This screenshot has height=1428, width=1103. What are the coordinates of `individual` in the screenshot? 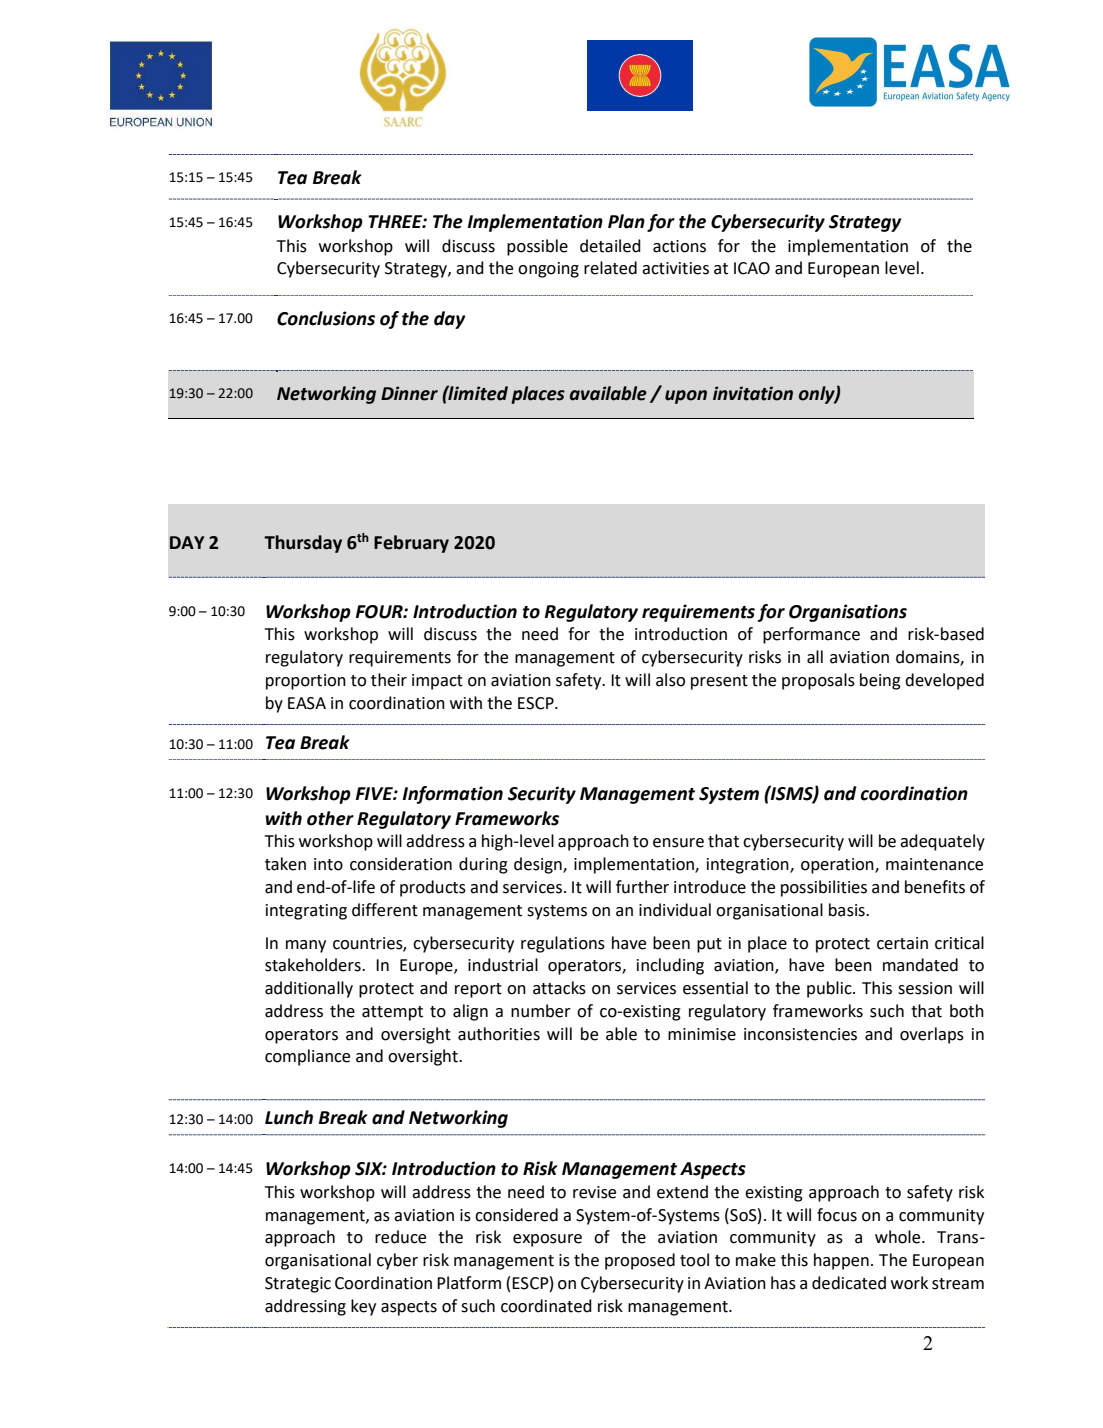 It's located at (675, 910).
